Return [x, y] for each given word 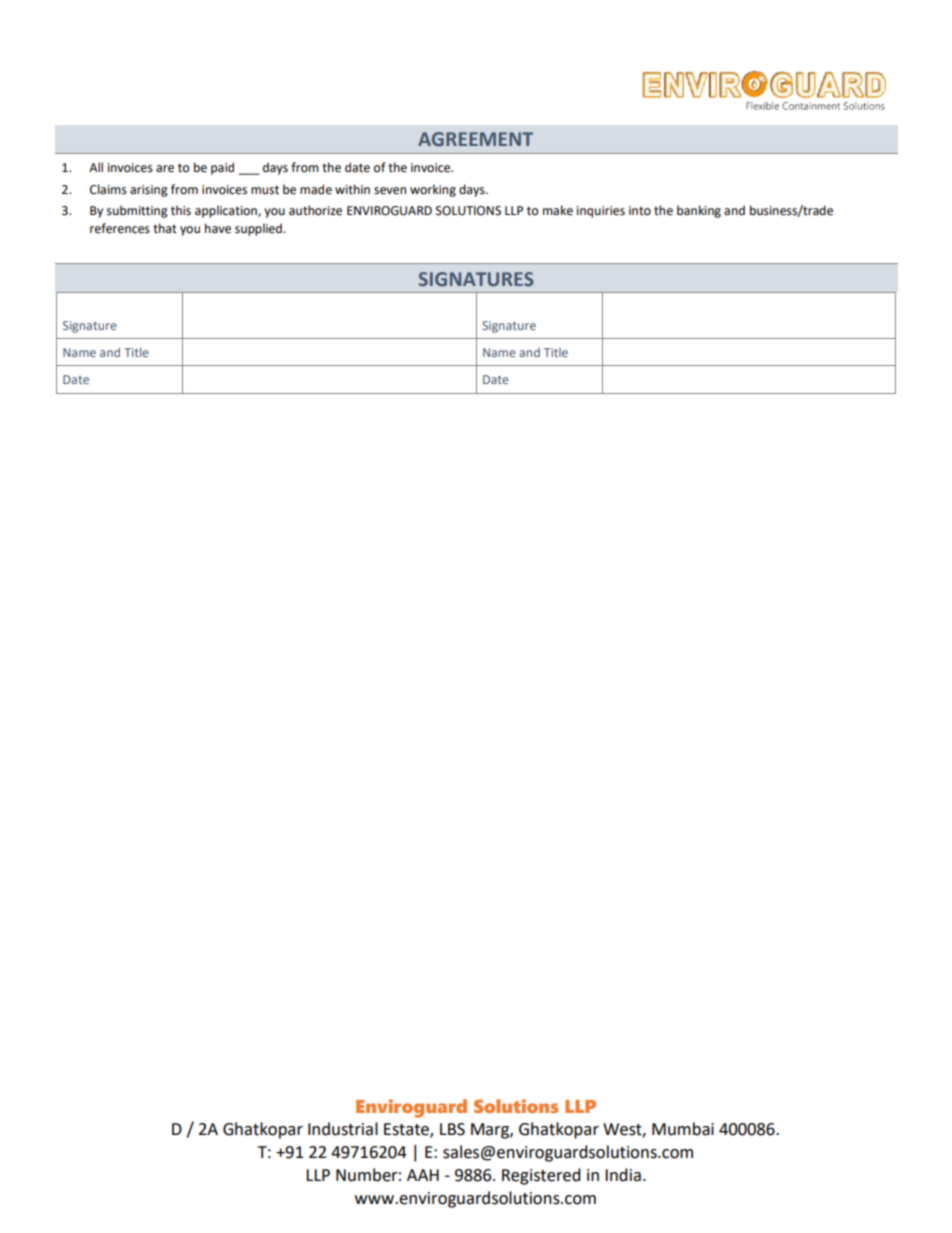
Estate [407, 1130]
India [623, 1175]
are [165, 169]
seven [390, 191]
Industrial [343, 1129]
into [640, 211]
